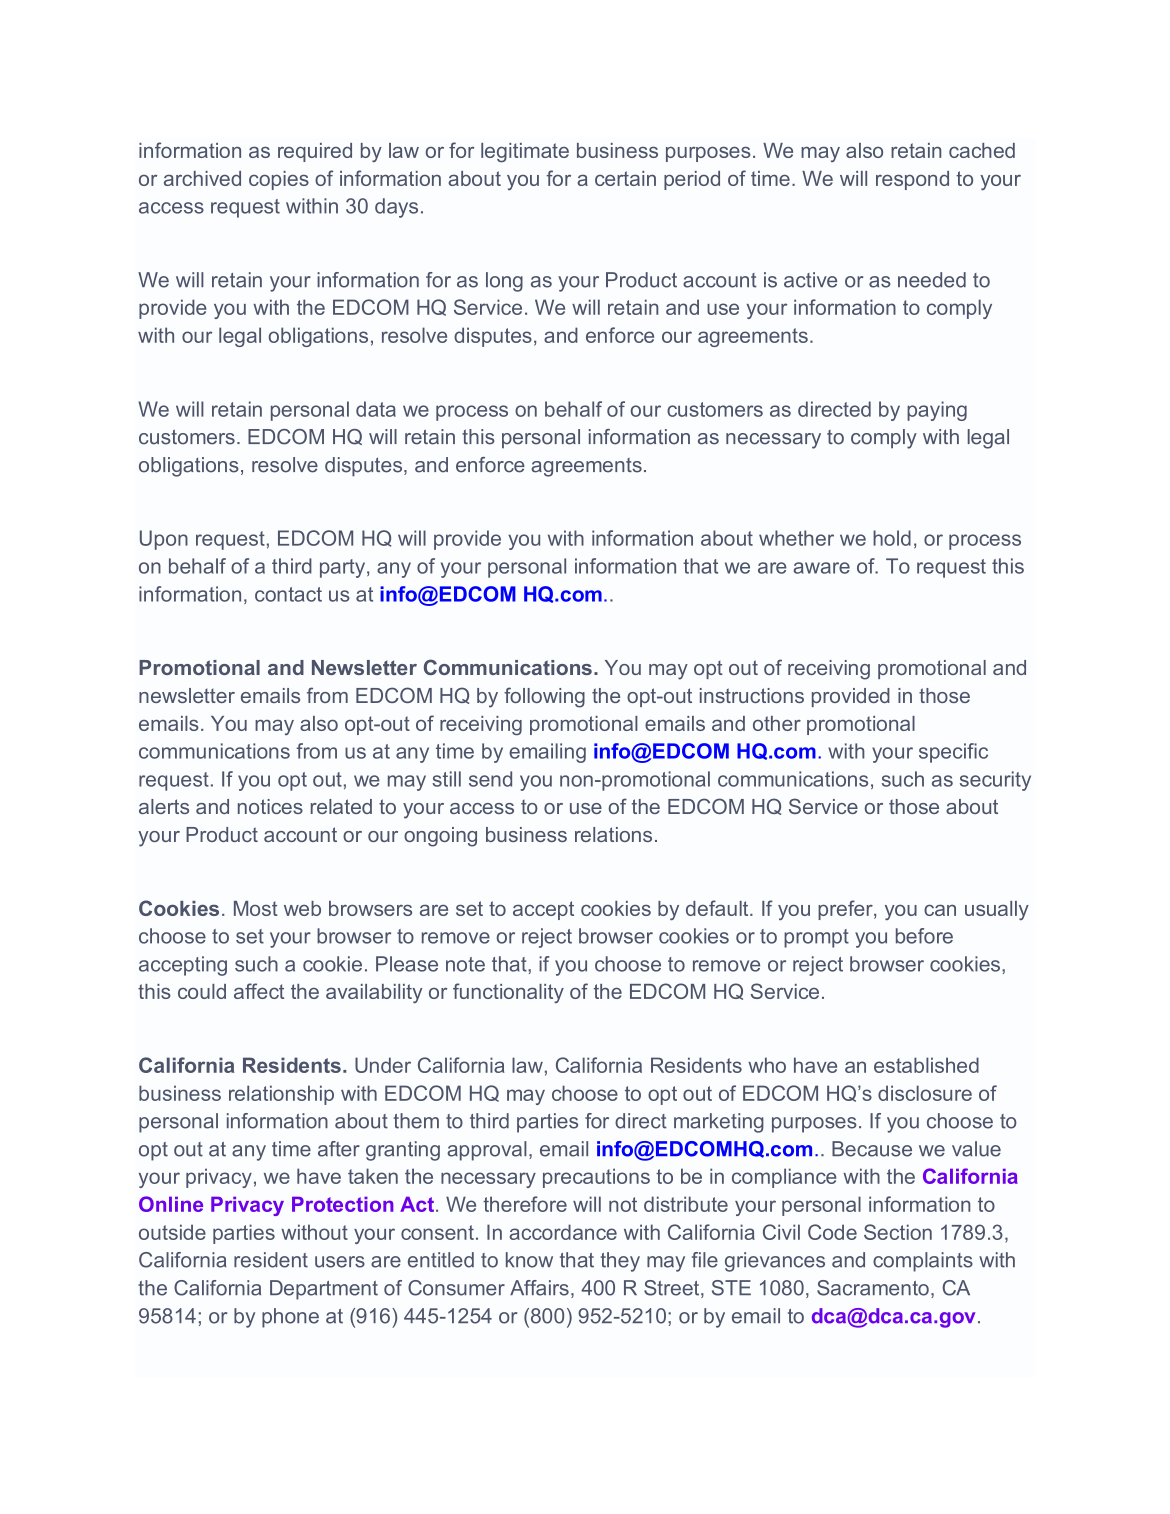  Describe the element at coordinates (259, 991) in the document. I see `affect` at that location.
